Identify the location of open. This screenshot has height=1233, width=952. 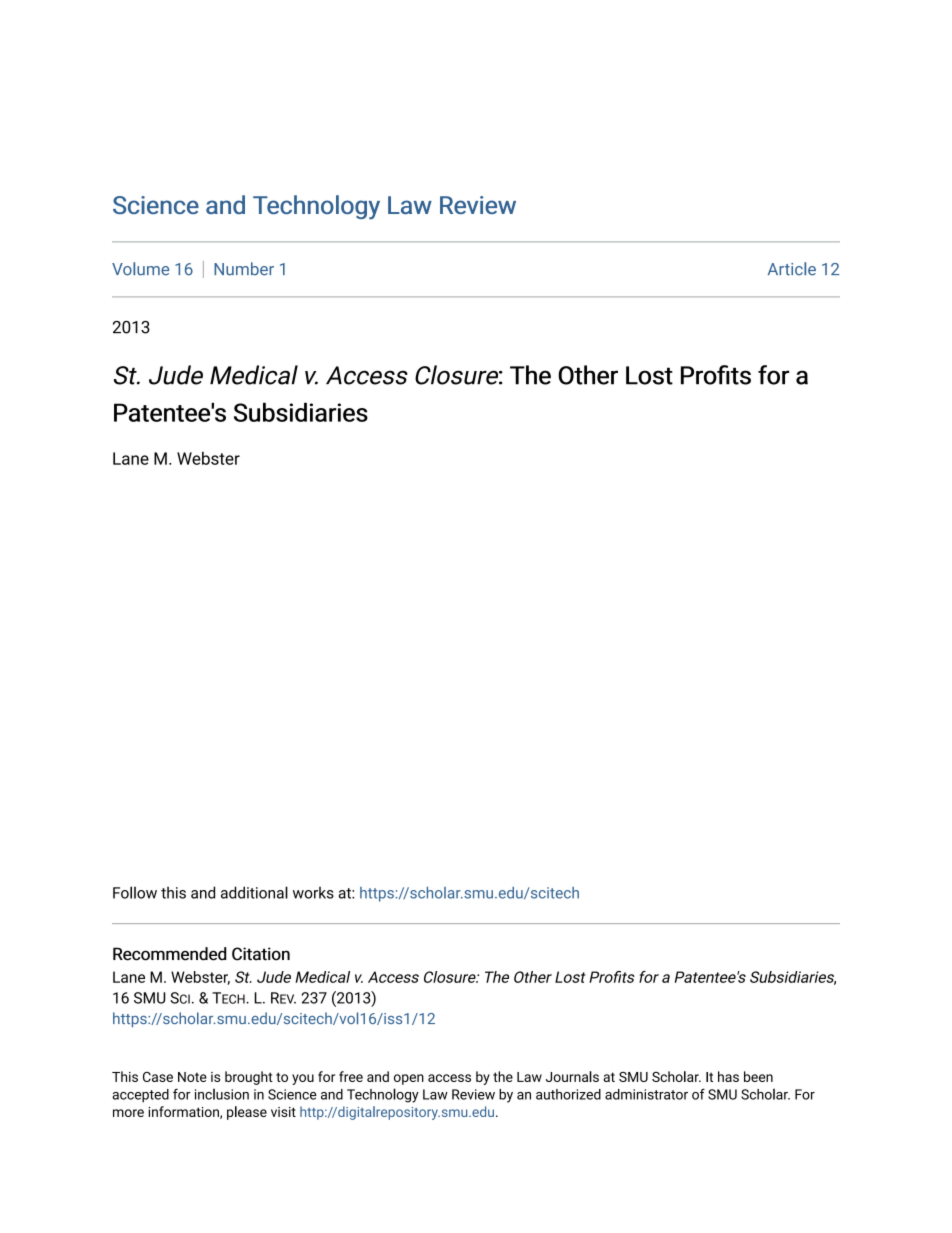
(409, 1079).
